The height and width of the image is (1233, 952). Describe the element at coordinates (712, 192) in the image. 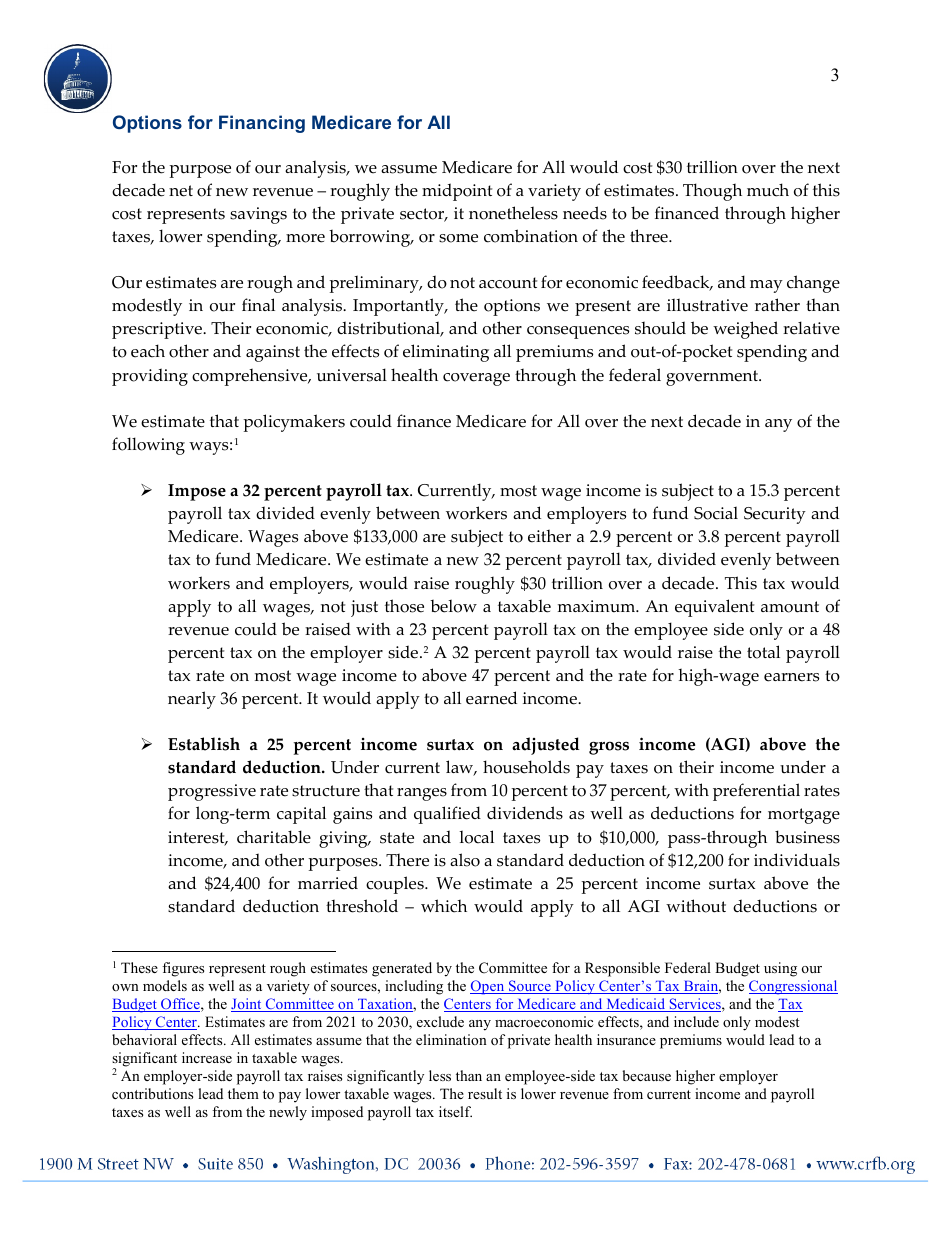

I see `Though` at that location.
